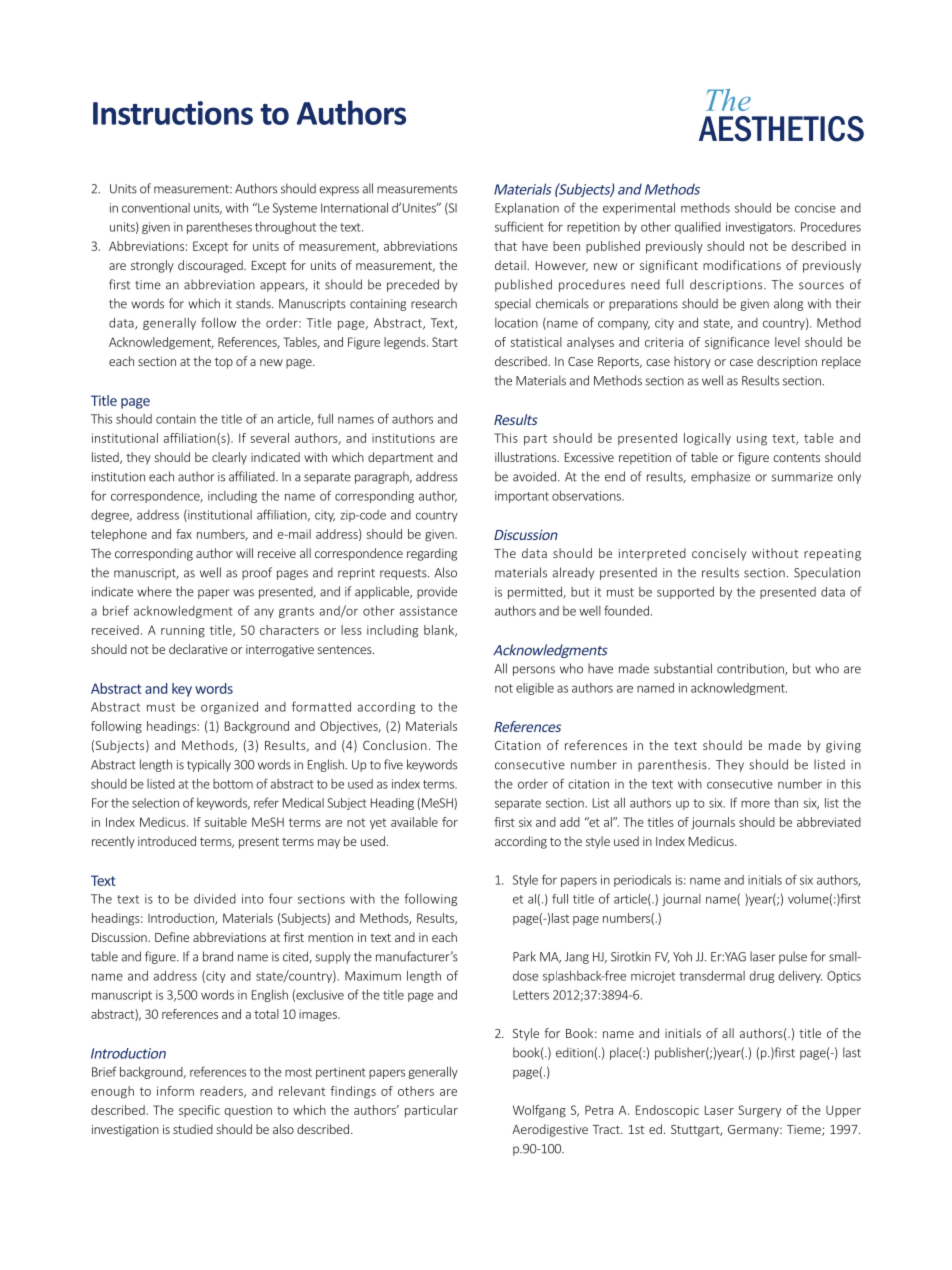  Describe the element at coordinates (539, 1111) in the screenshot. I see `Wolfgang` at that location.
